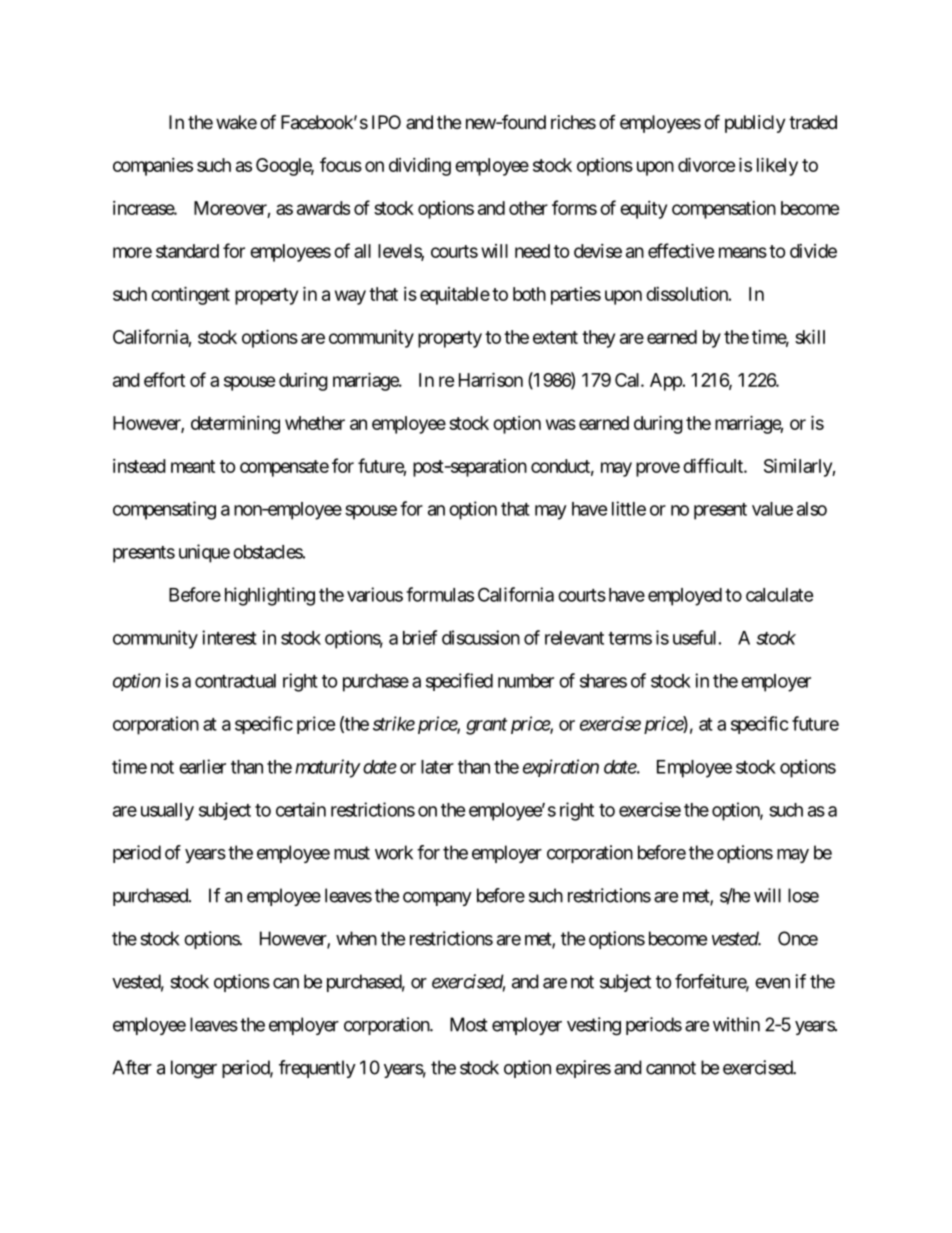 Image resolution: width=952 pixels, height=1233 pixels. Describe the element at coordinates (685, 597) in the page. I see `employed` at that location.
